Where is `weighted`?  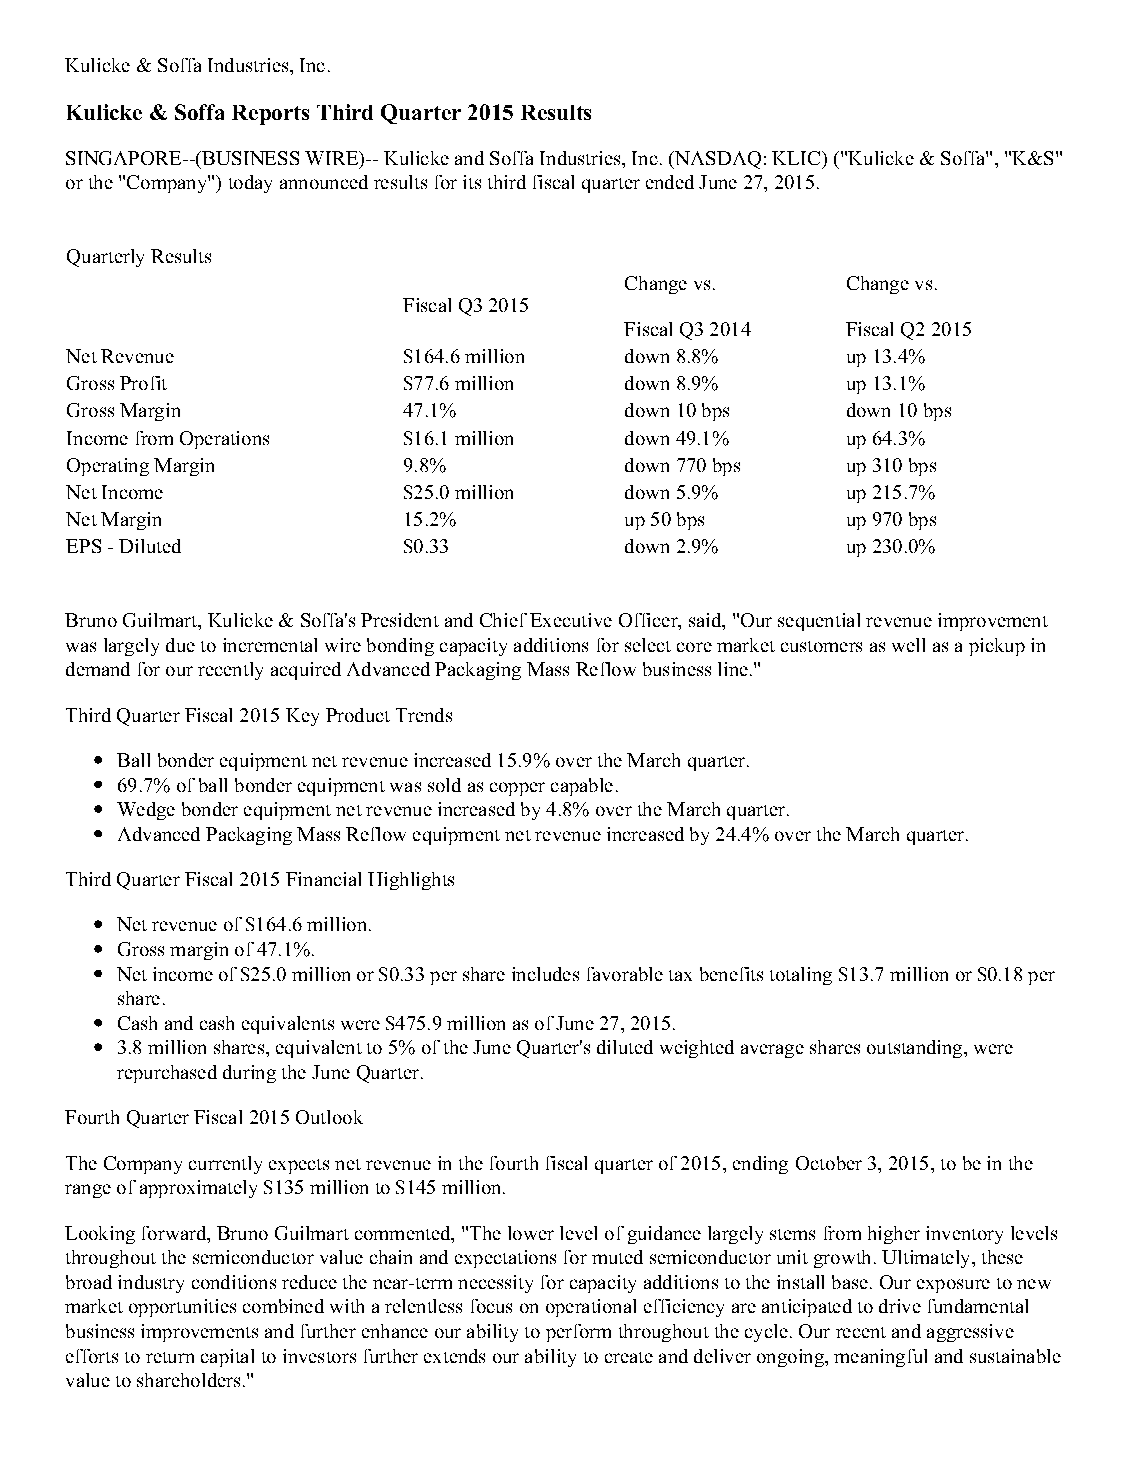 weighted is located at coordinates (697, 1049).
